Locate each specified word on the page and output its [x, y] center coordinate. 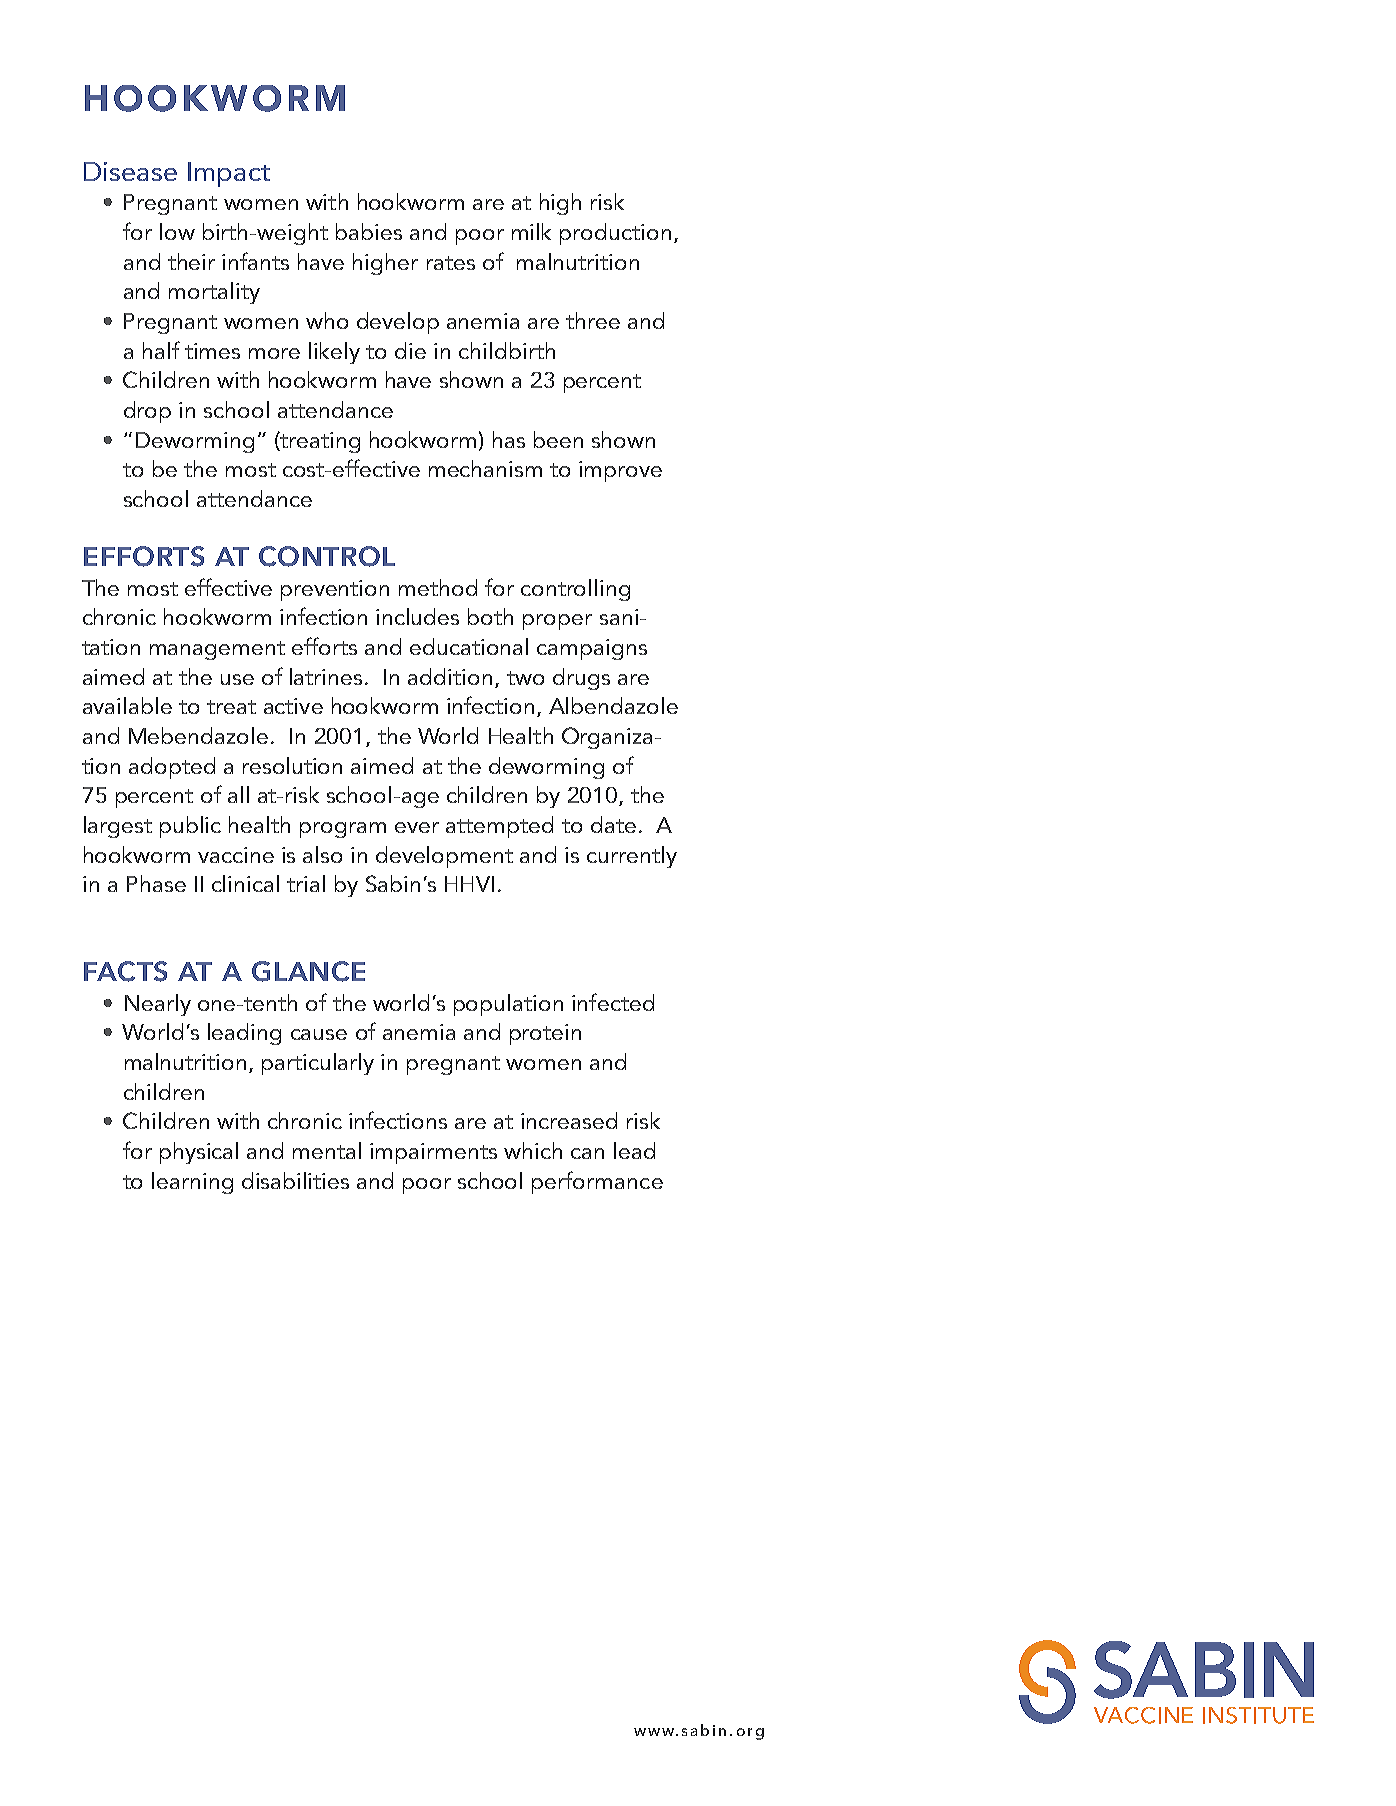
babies [369, 231]
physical [199, 1153]
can [587, 1153]
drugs [581, 679]
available [127, 705]
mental [327, 1150]
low [177, 231]
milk [531, 231]
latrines [326, 676]
